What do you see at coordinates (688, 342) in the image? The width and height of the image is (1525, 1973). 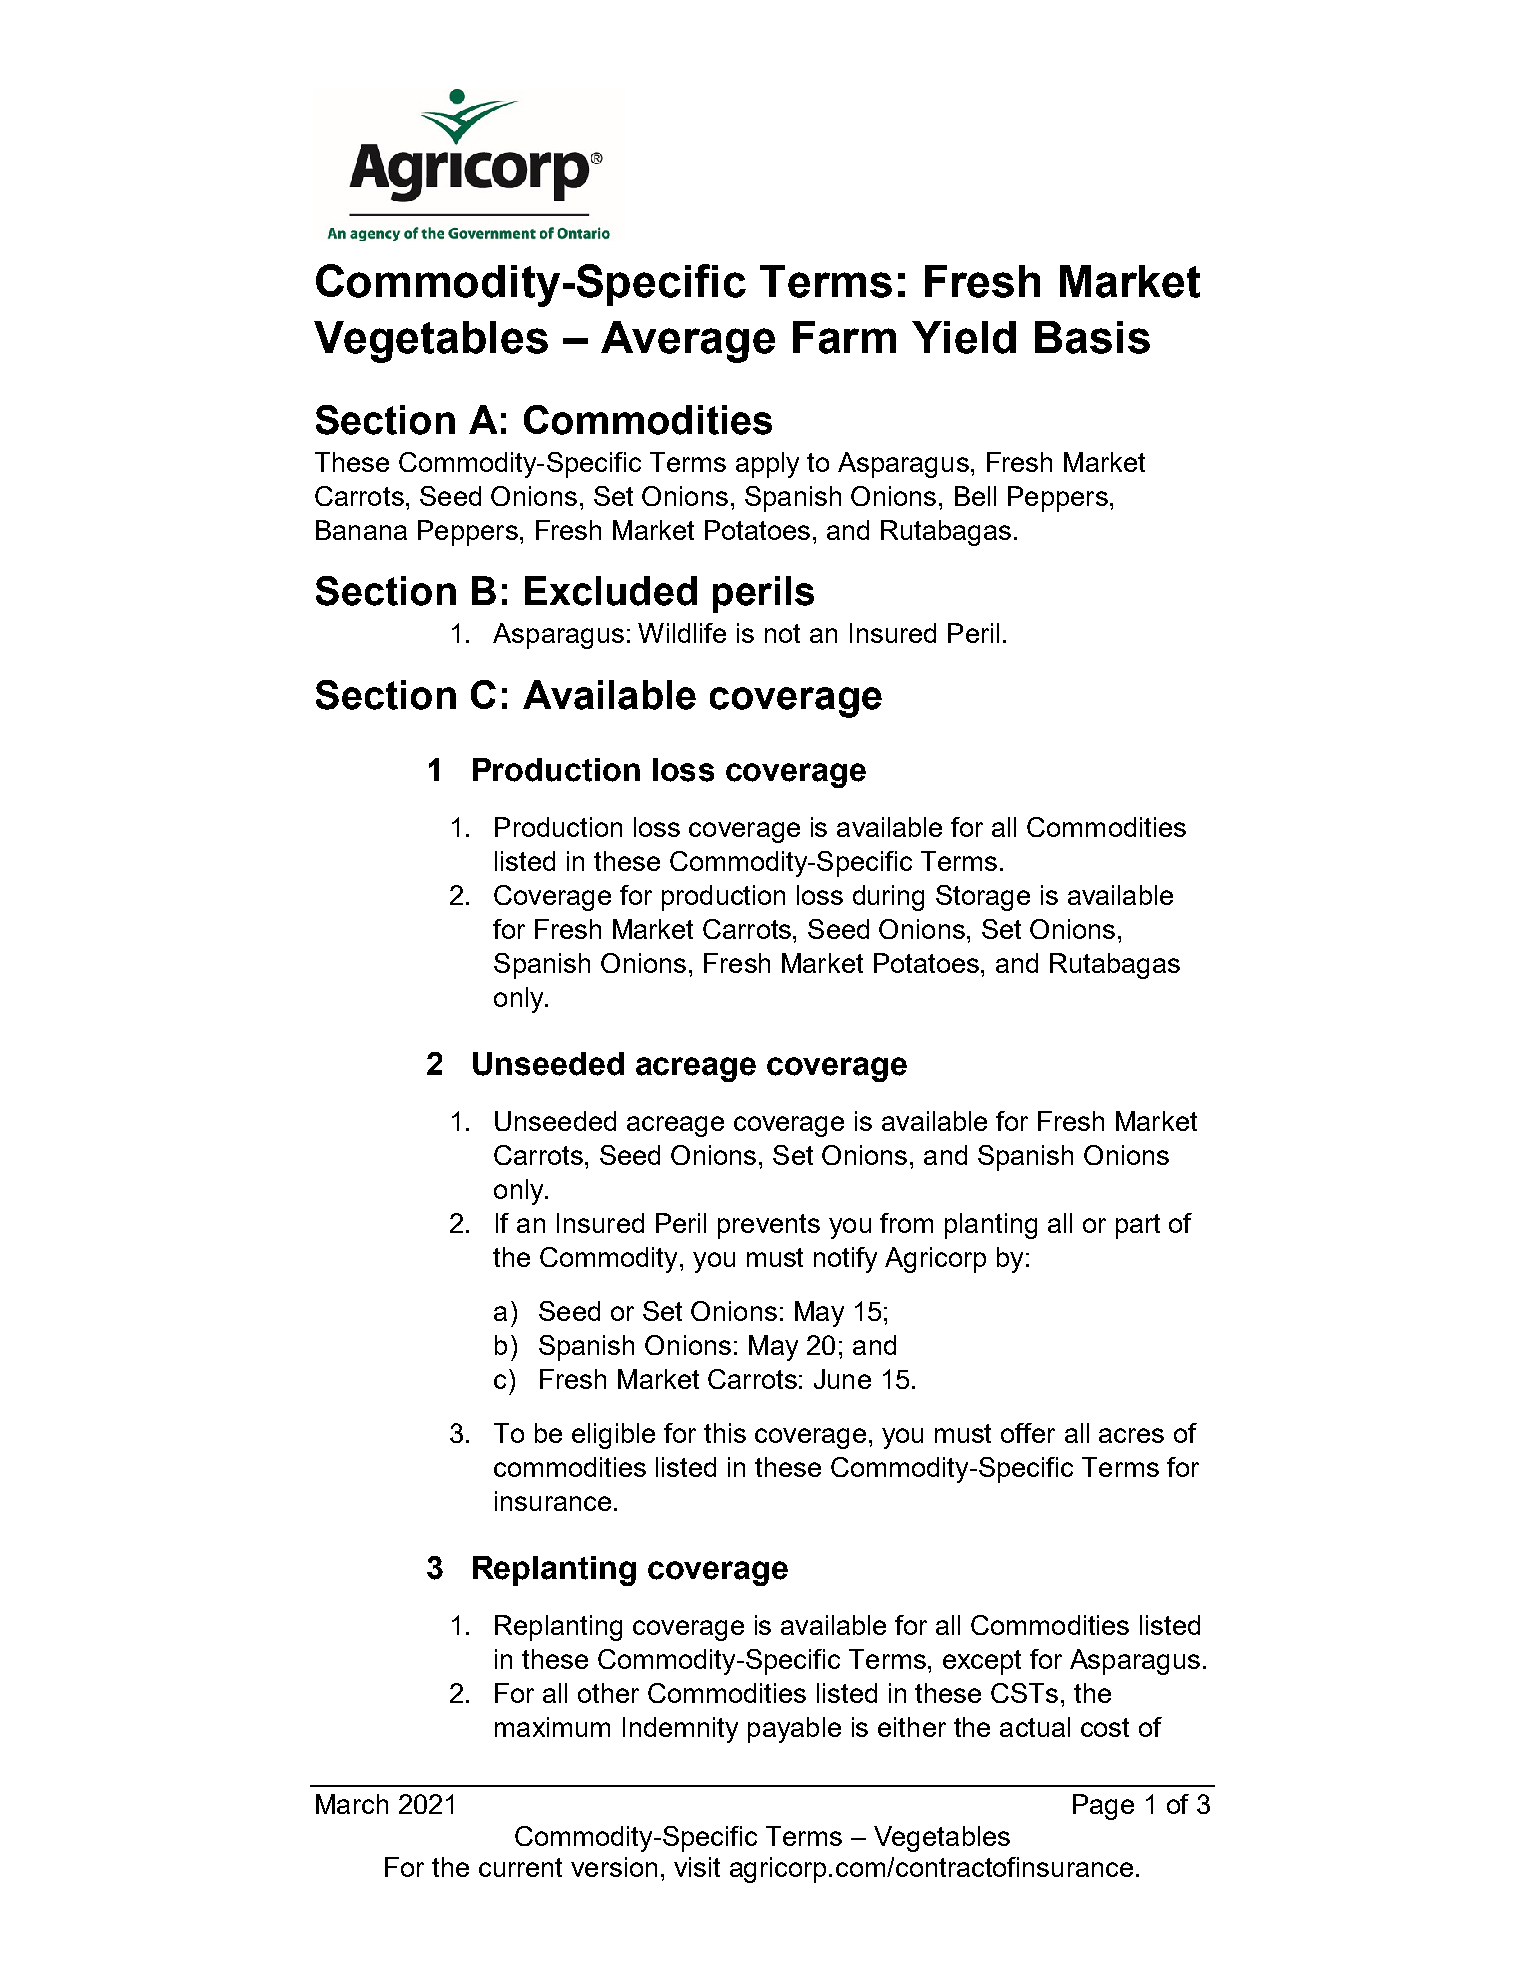 I see `Average` at bounding box center [688, 342].
